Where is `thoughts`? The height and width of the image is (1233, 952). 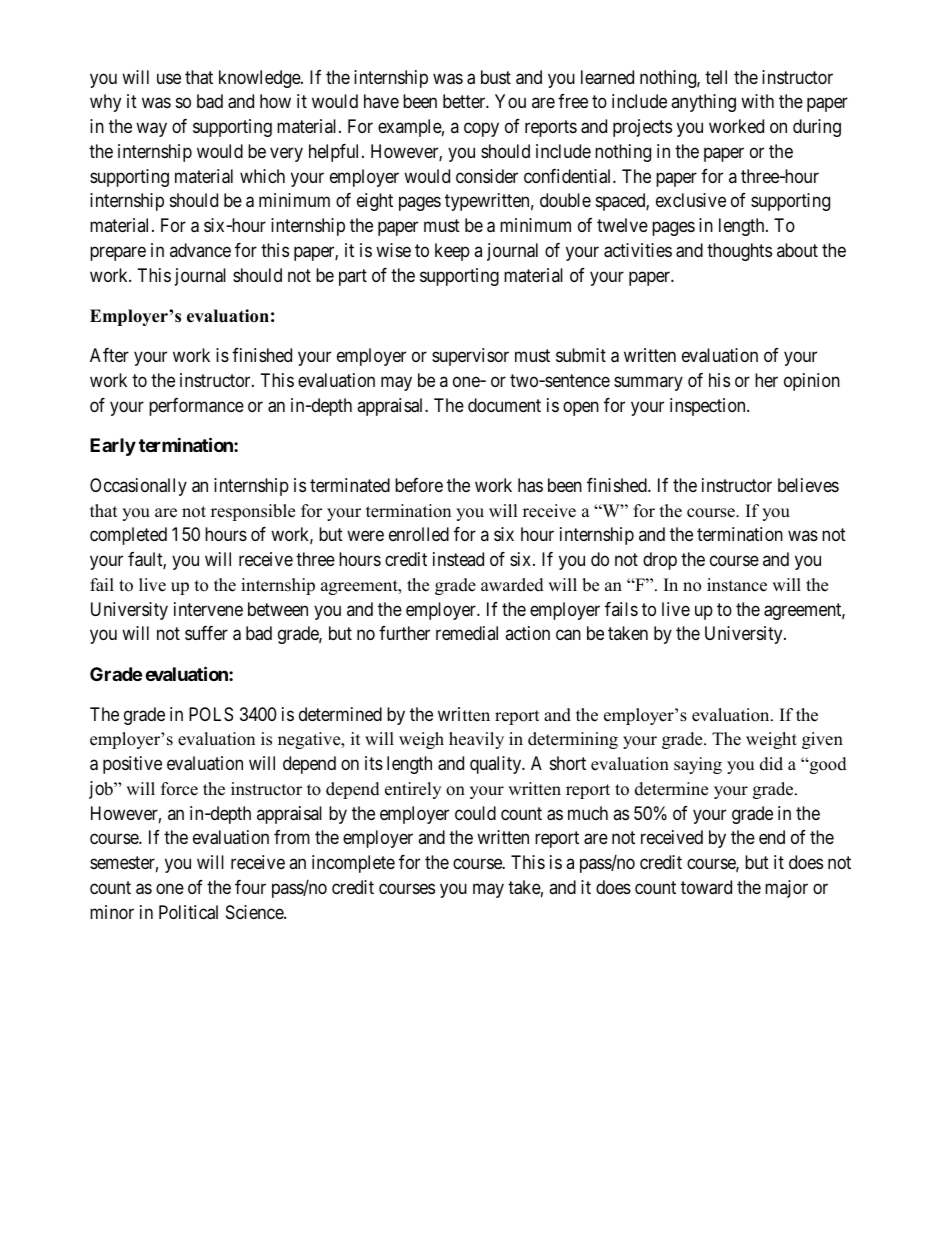
thoughts is located at coordinates (739, 252).
